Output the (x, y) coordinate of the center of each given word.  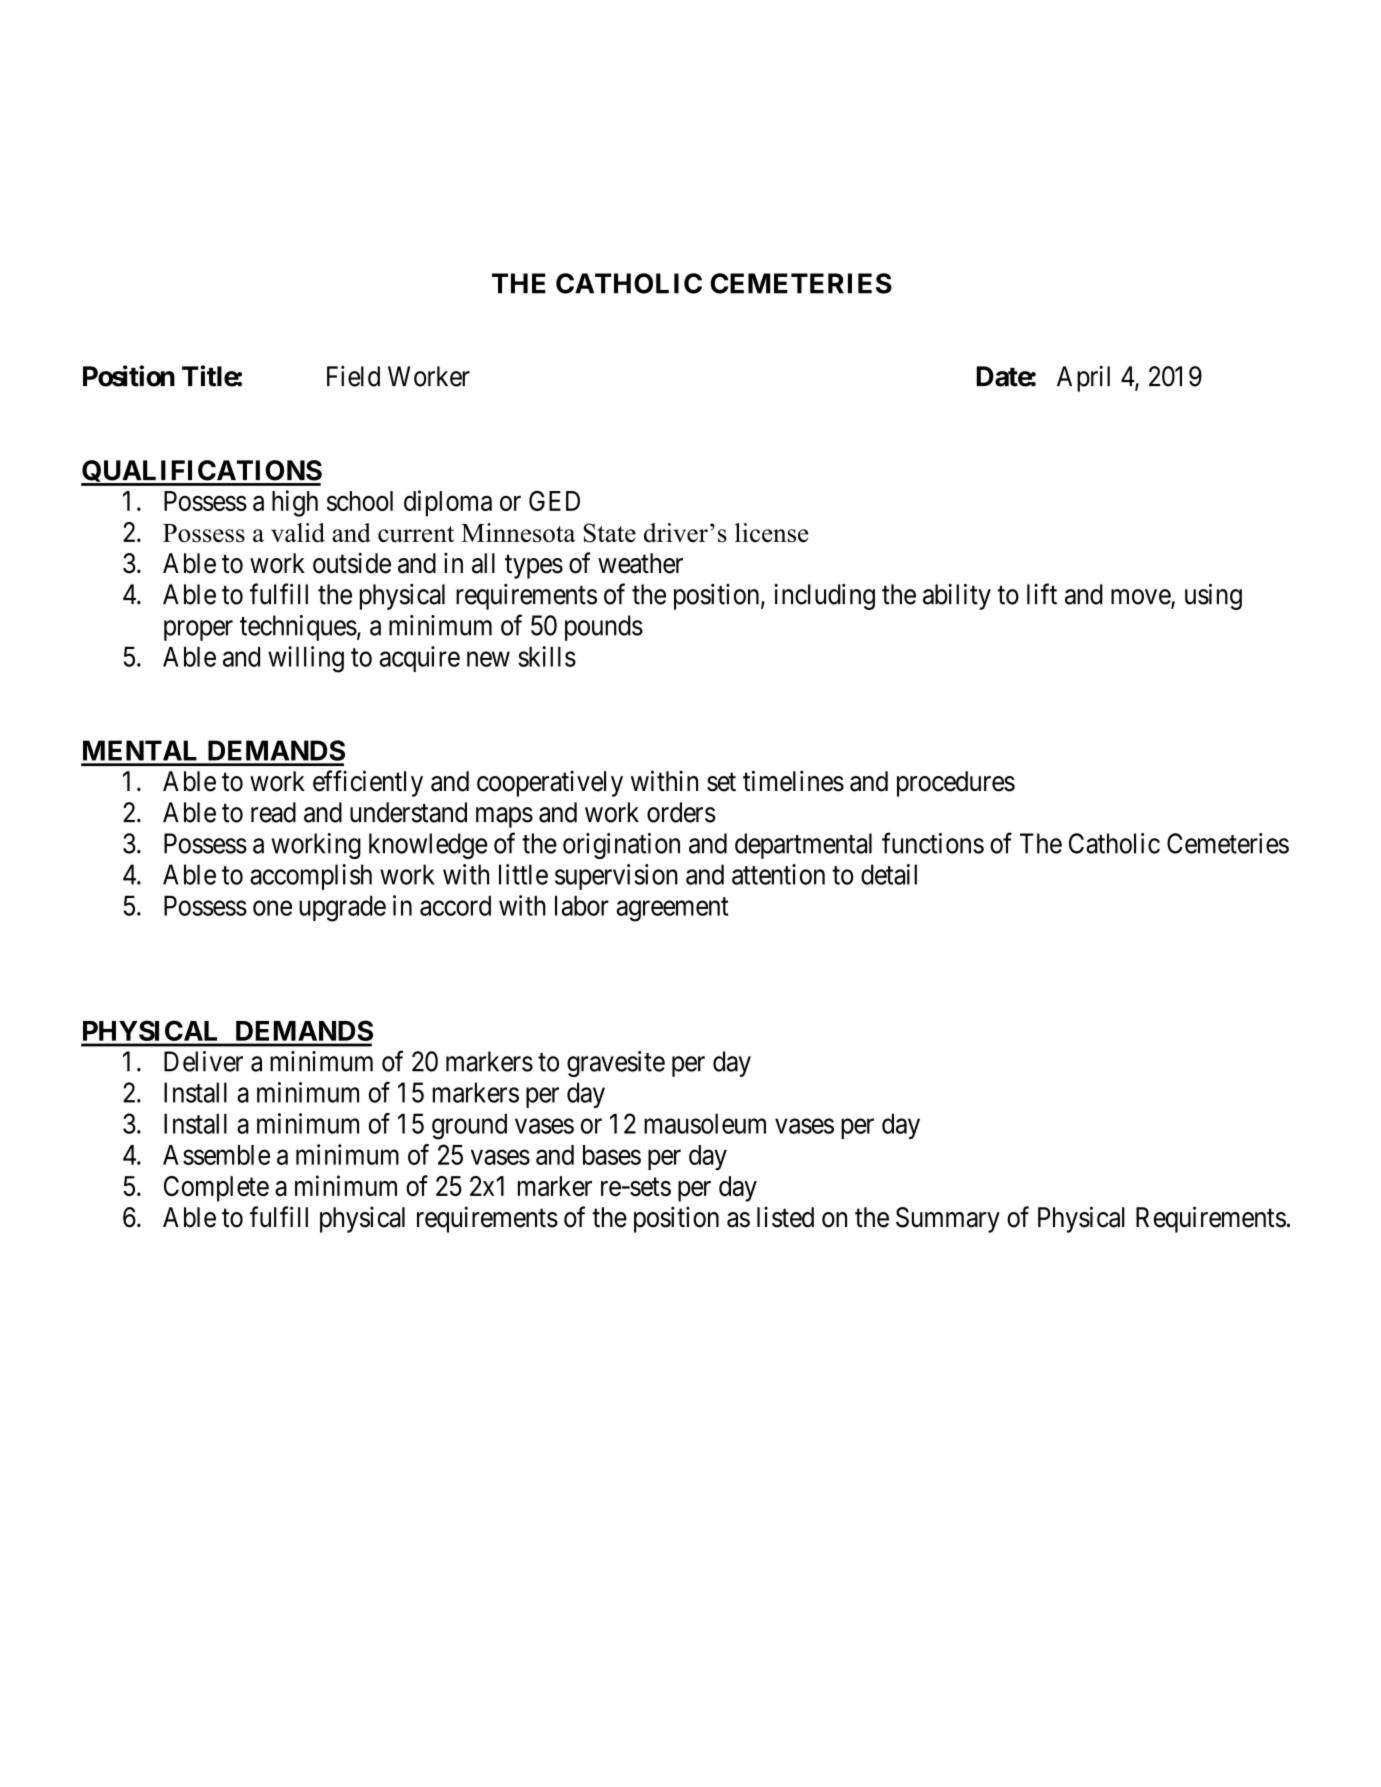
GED (554, 501)
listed (785, 1217)
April (1083, 379)
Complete (216, 1189)
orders (681, 812)
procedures (956, 784)
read (273, 812)
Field (353, 376)
